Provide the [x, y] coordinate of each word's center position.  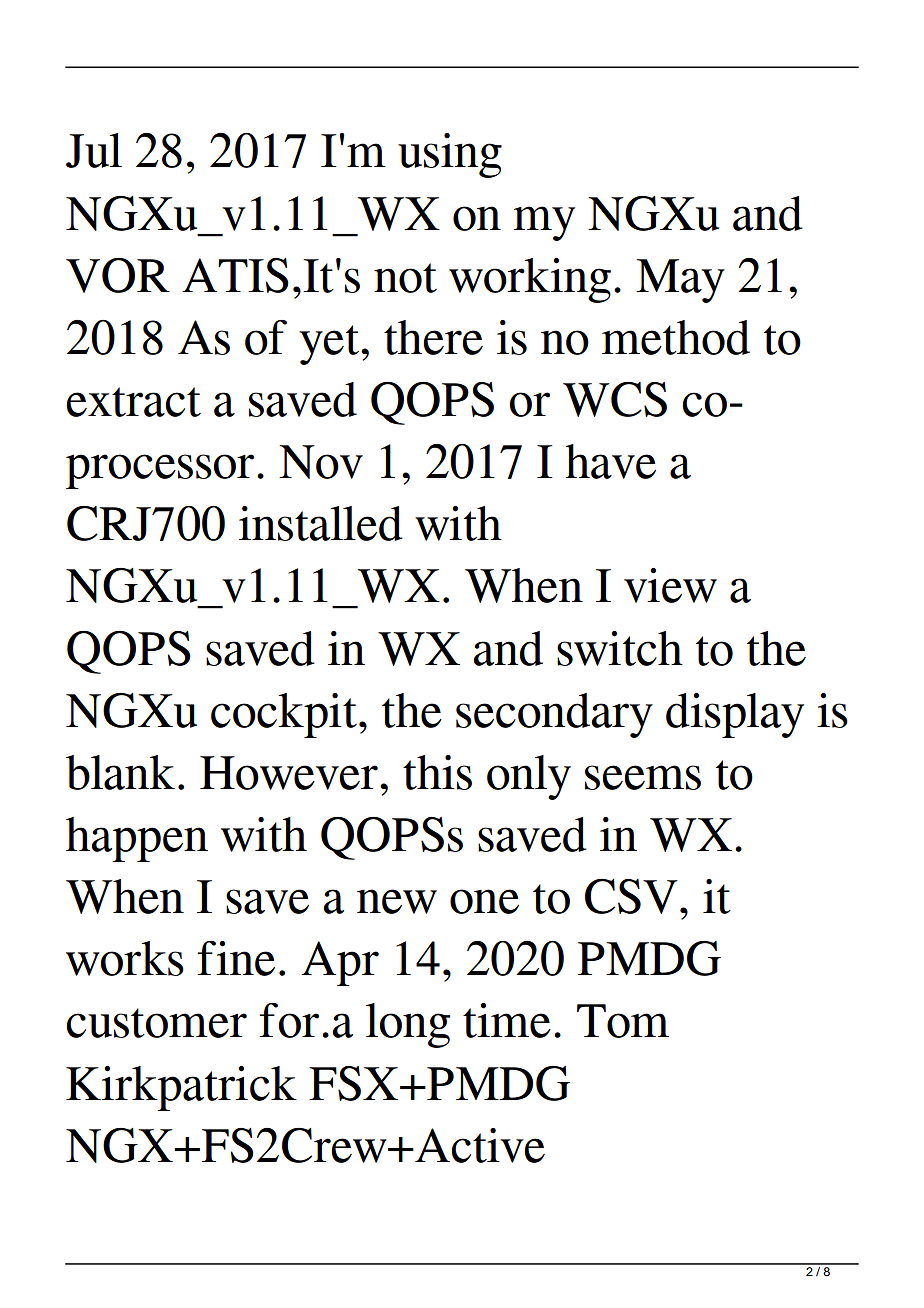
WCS [615, 399]
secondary [554, 715]
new [397, 901]
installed [321, 523]
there [433, 337]
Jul [94, 150]
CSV [631, 896]
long [408, 1025]
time [507, 1020]
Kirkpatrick [181, 1088]
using [450, 155]
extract [133, 402]
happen [137, 839]
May [680, 281]
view [670, 585]
